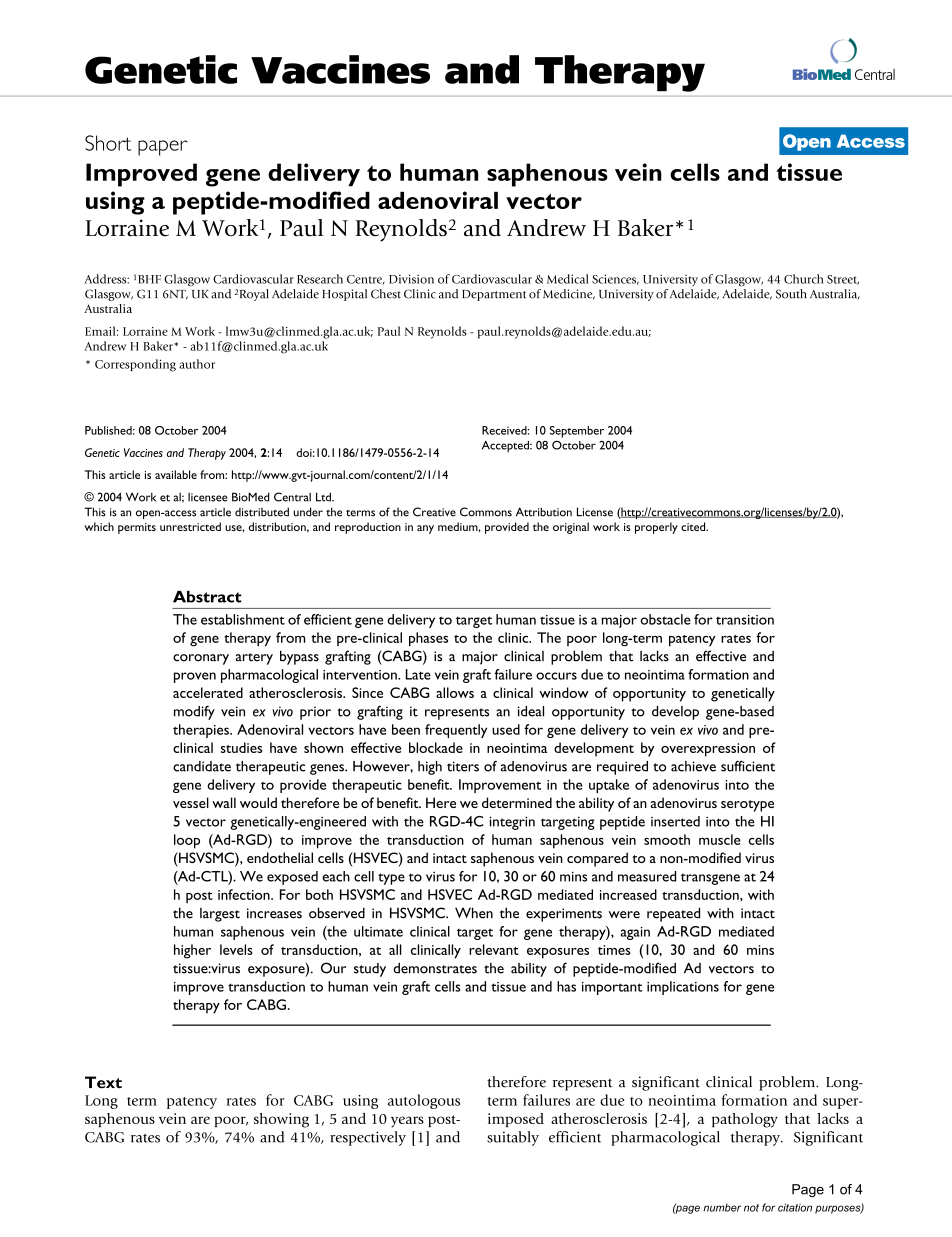  What do you see at coordinates (719, 839) in the screenshot?
I see `muscle` at bounding box center [719, 839].
